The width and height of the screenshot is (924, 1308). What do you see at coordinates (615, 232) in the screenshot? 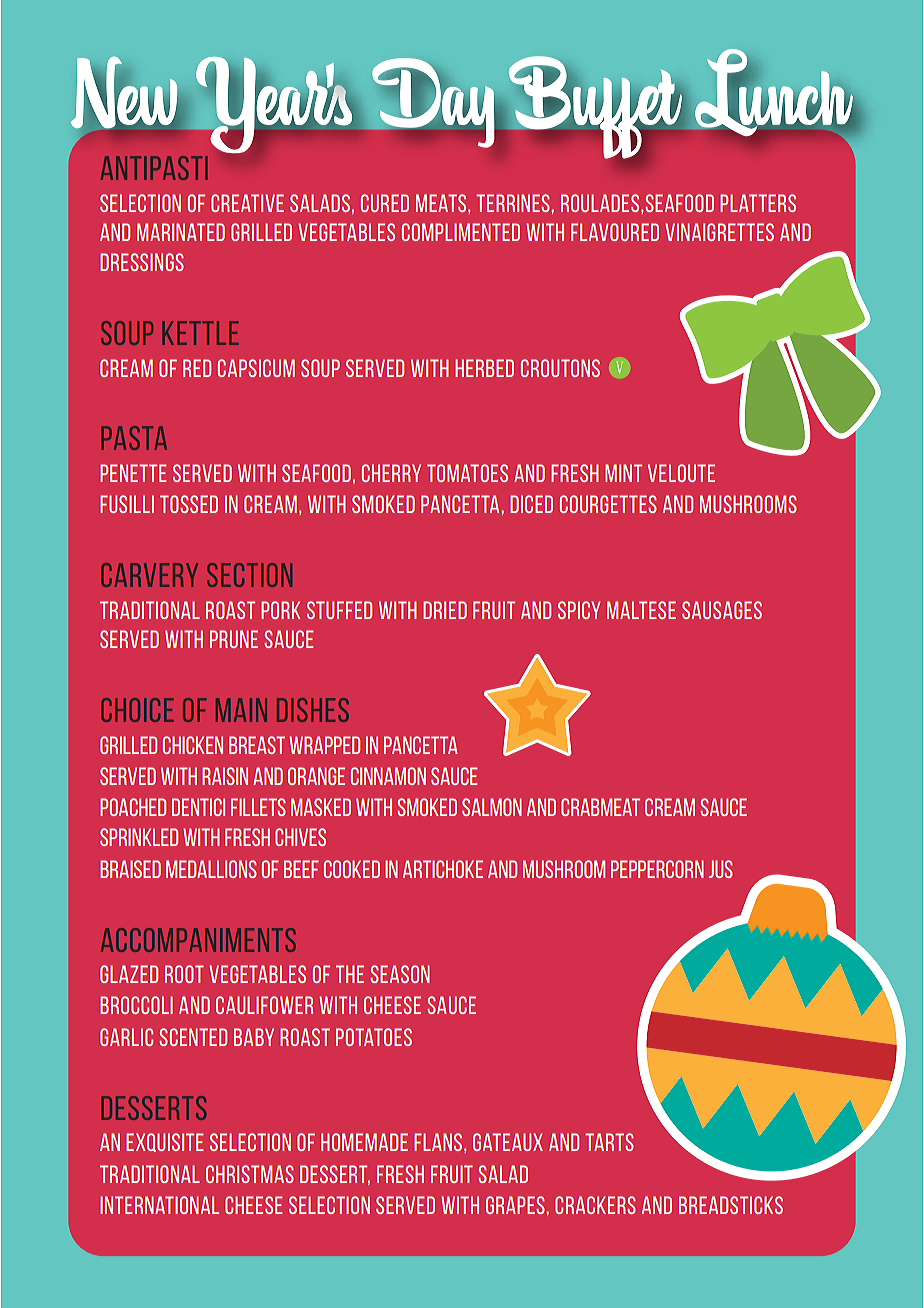
I see `flavoured` at bounding box center [615, 232].
